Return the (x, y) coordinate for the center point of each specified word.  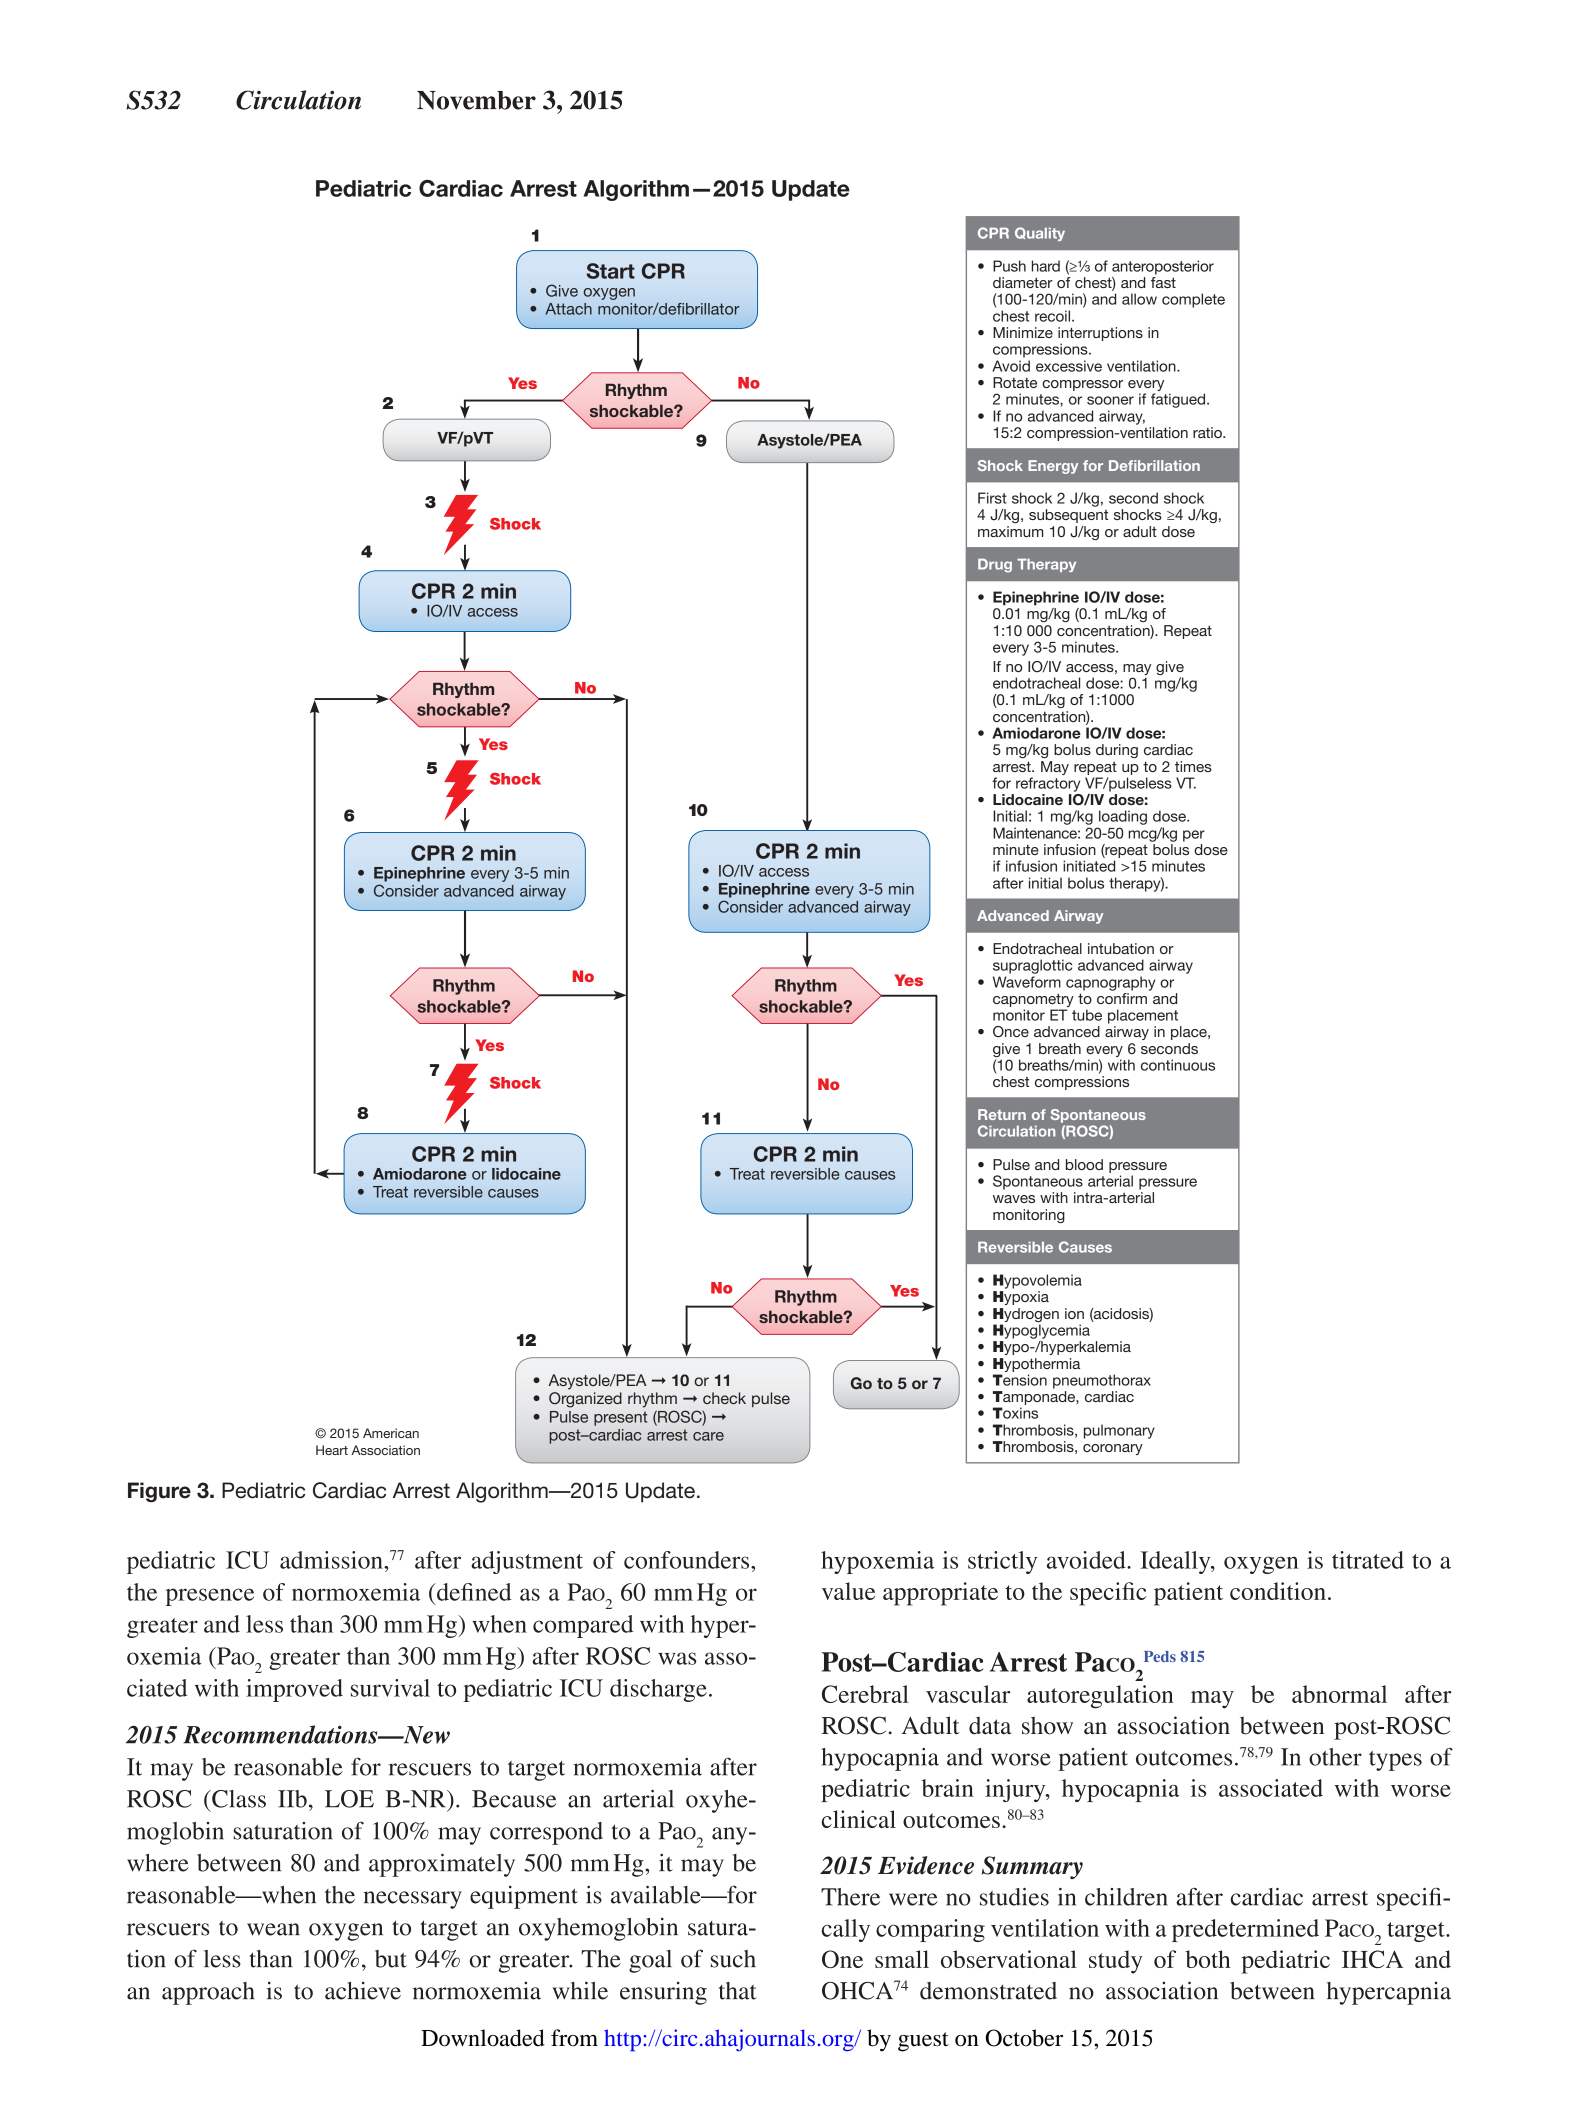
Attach (568, 309)
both (1208, 1959)
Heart (332, 1450)
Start (610, 271)
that (738, 1991)
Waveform (1027, 982)
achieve (363, 1991)
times (1193, 766)
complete (1193, 300)
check (724, 1398)
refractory (1048, 784)
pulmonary (1119, 1431)
